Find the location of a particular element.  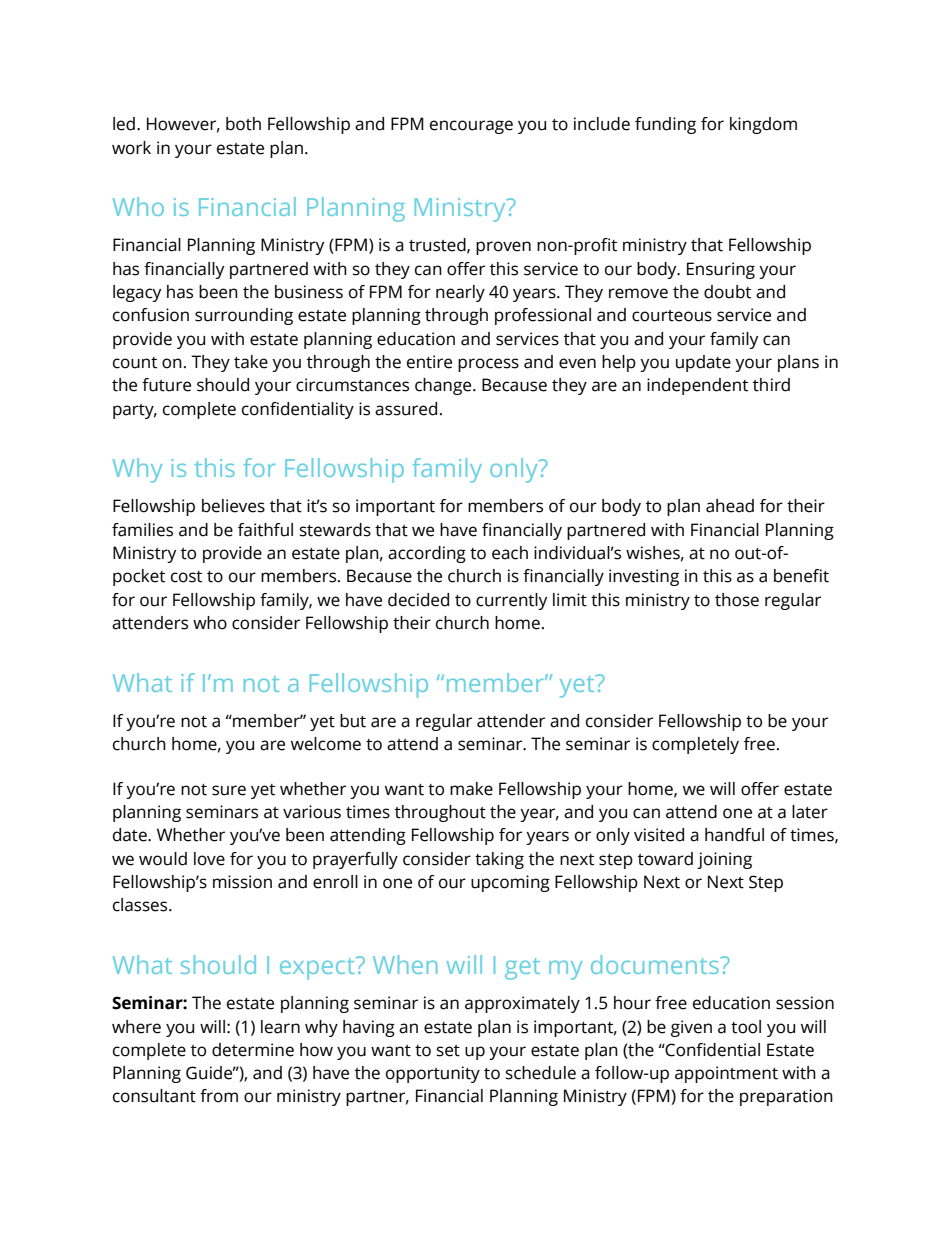

set is located at coordinates (448, 1051).
